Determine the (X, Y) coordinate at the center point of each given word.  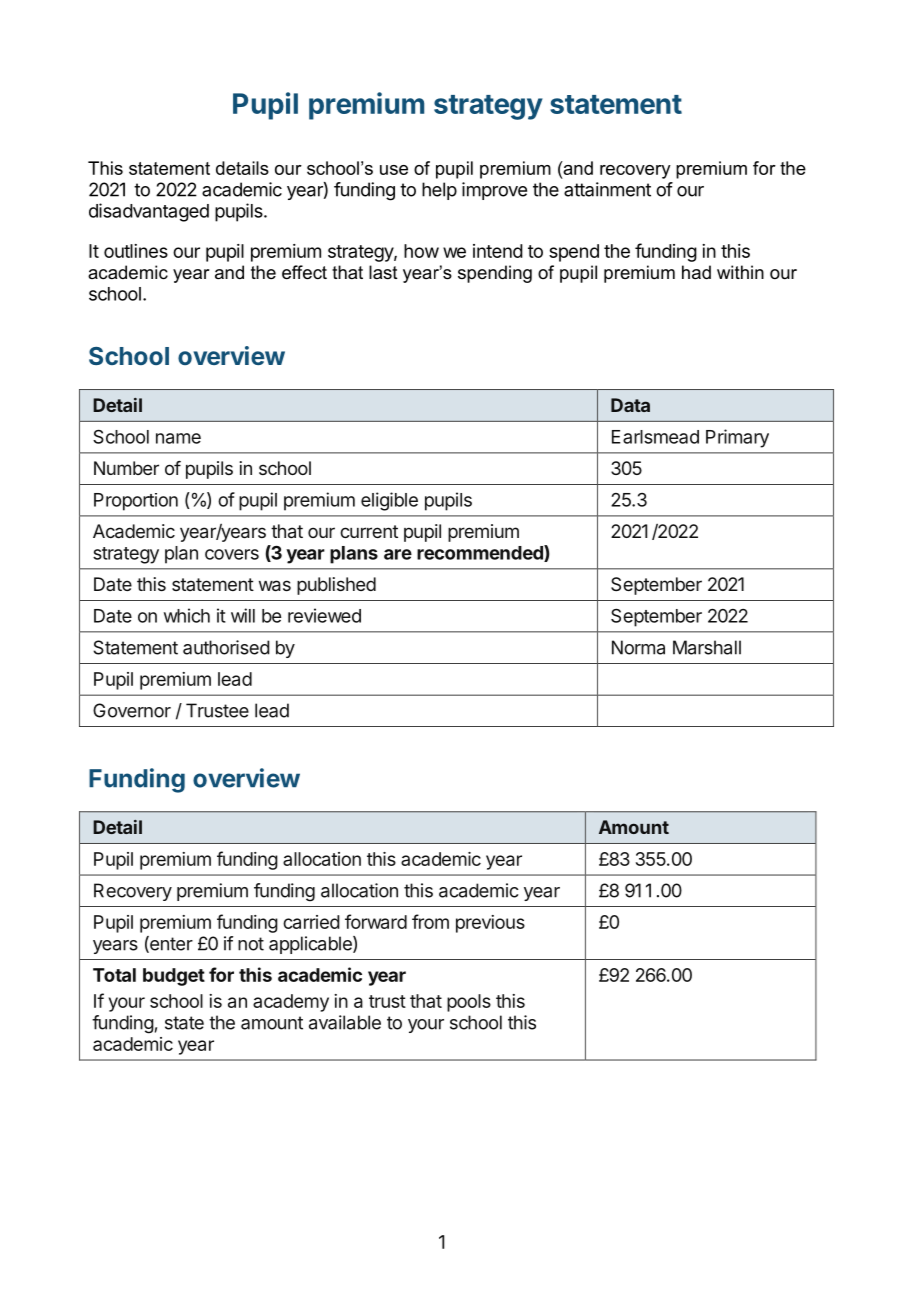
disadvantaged (149, 212)
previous (490, 924)
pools (469, 1003)
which (187, 615)
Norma (638, 647)
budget (174, 977)
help (439, 191)
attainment (607, 189)
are (398, 554)
